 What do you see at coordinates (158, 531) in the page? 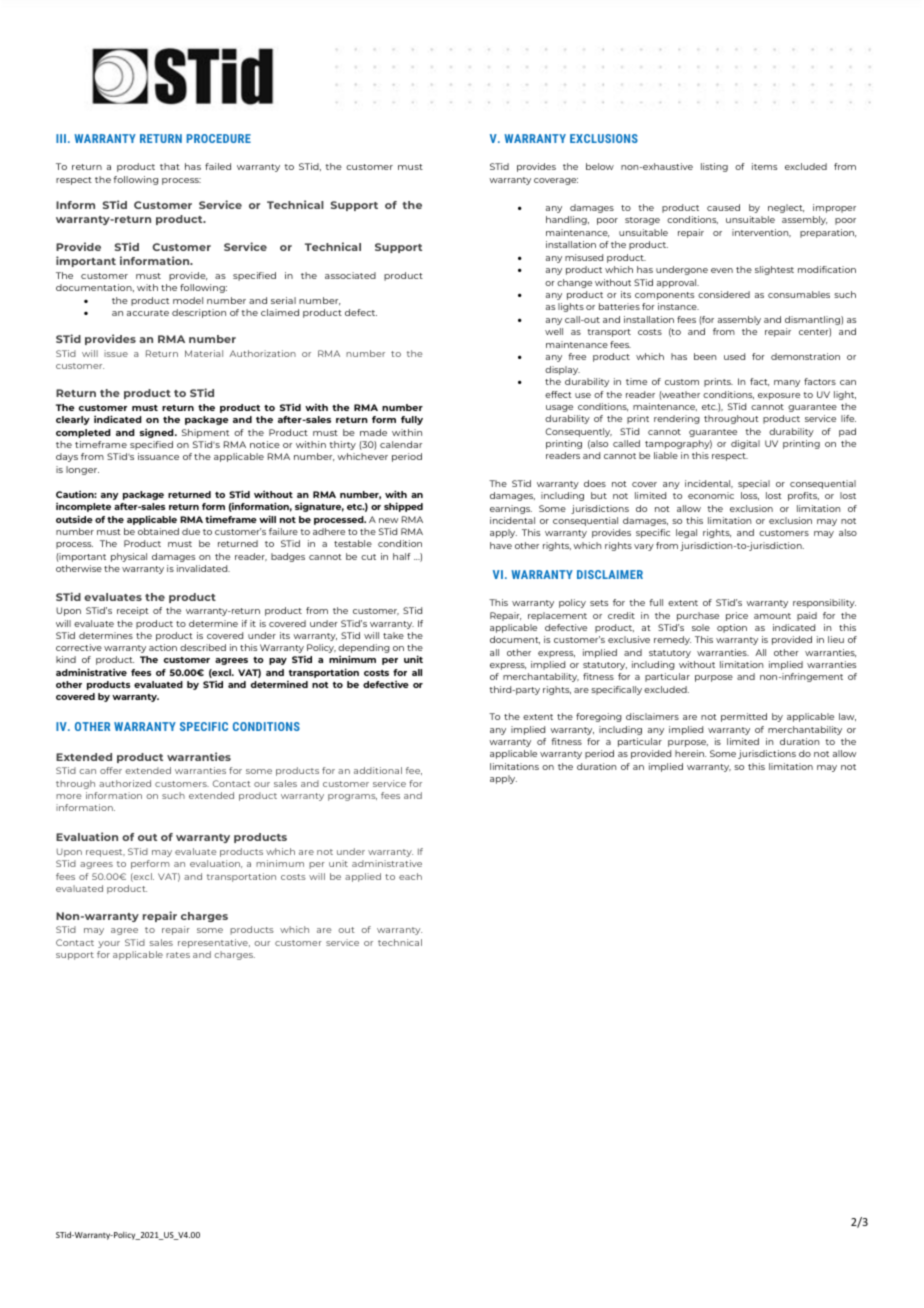
I see `obtained` at bounding box center [158, 531].
